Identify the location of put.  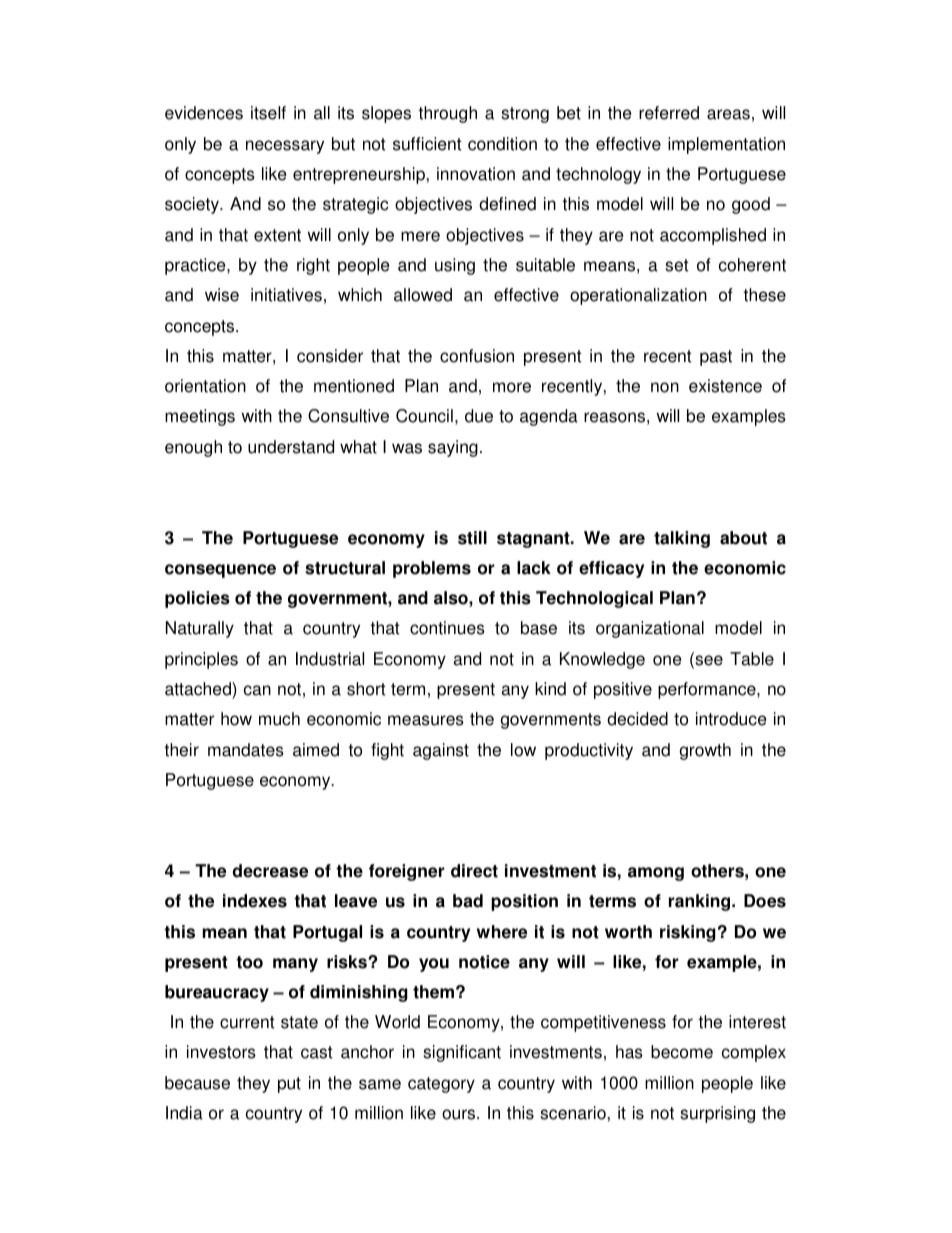
(289, 1085).
